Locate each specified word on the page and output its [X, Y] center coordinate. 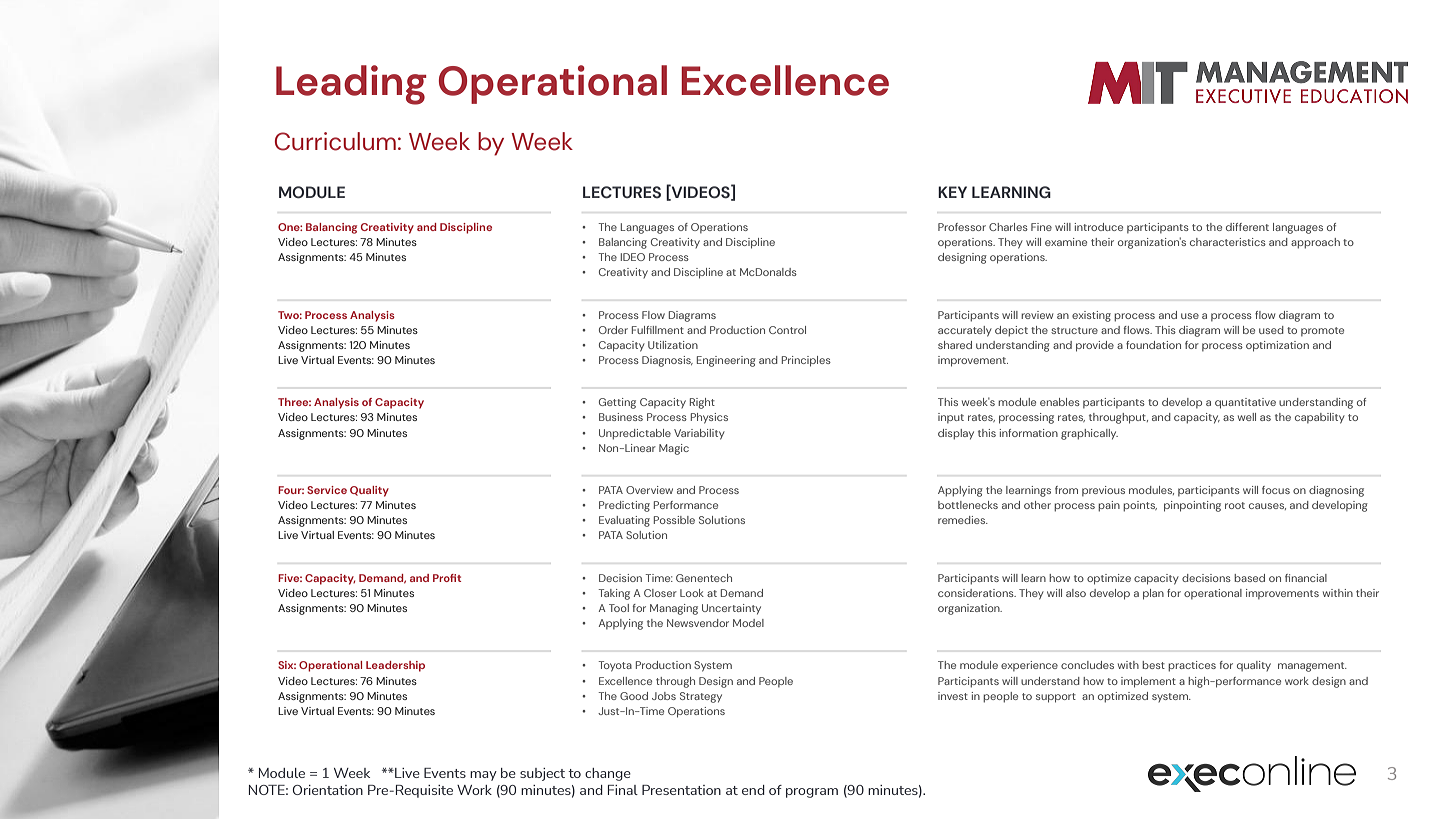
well [1247, 417]
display [956, 434]
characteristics [1228, 242]
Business [621, 417]
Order [613, 330]
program [812, 793]
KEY [952, 192]
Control [787, 330]
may [483, 776]
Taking [614, 594]
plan [1153, 594]
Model [748, 623]
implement [1148, 682]
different [1247, 227]
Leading [351, 85]
